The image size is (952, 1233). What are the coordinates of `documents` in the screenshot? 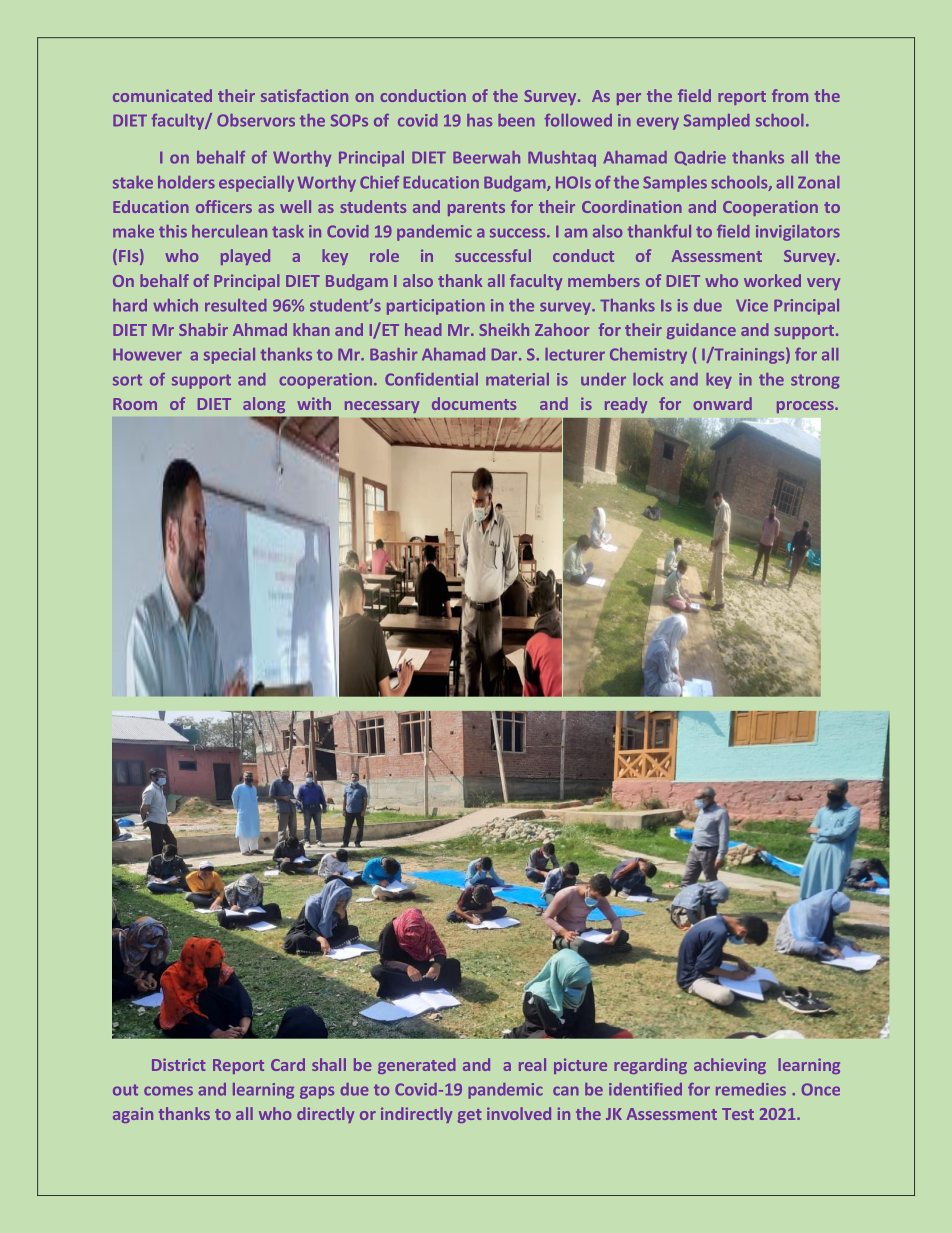 It's located at (474, 403).
